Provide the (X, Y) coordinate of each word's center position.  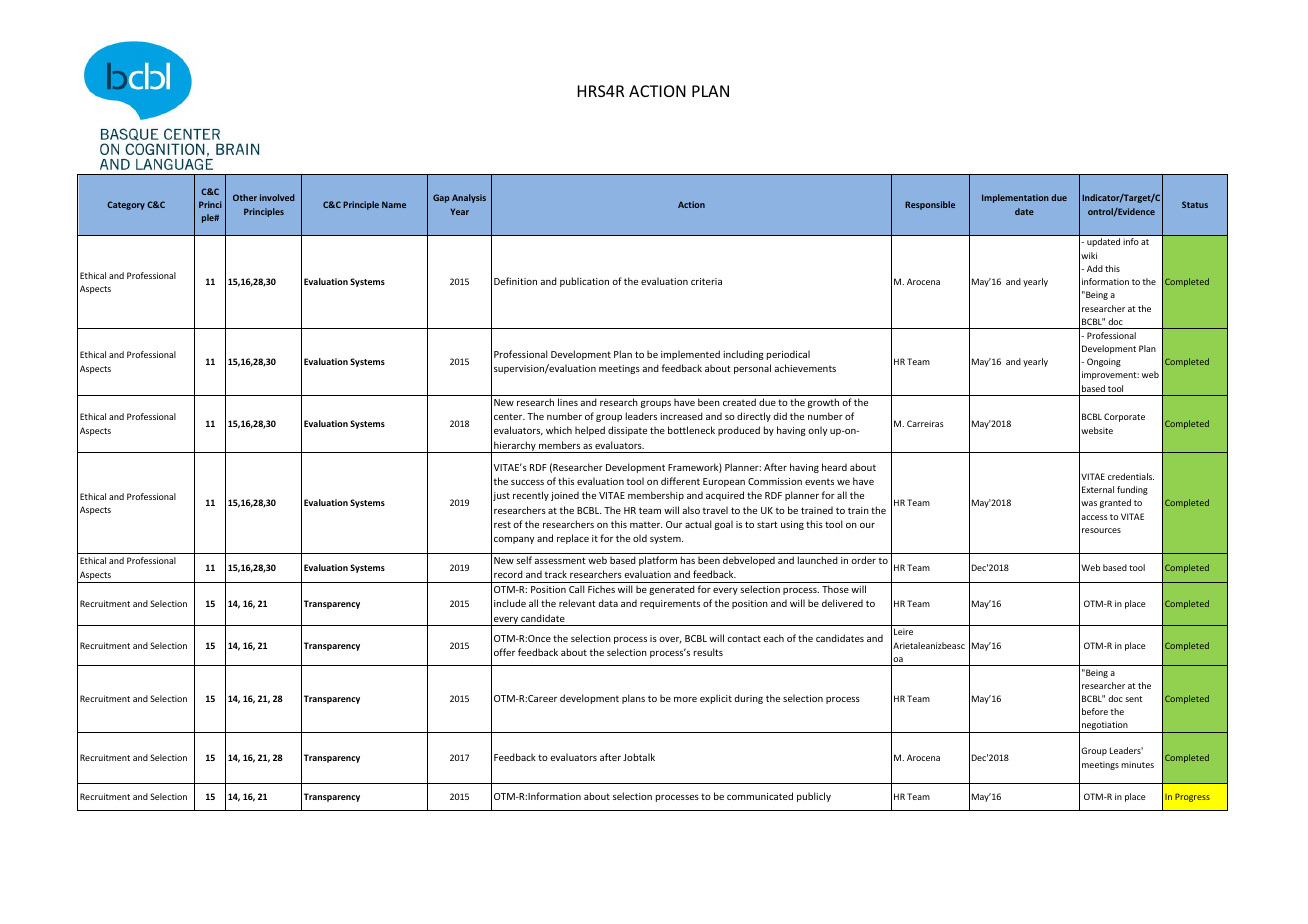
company (514, 540)
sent (1133, 699)
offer (504, 652)
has (688, 560)
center (509, 416)
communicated (760, 796)
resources (1101, 530)
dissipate (627, 431)
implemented (690, 355)
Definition (515, 281)
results (708, 652)
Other (245, 197)
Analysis (469, 198)
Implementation (1015, 198)
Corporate (1124, 417)
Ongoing (1104, 362)
